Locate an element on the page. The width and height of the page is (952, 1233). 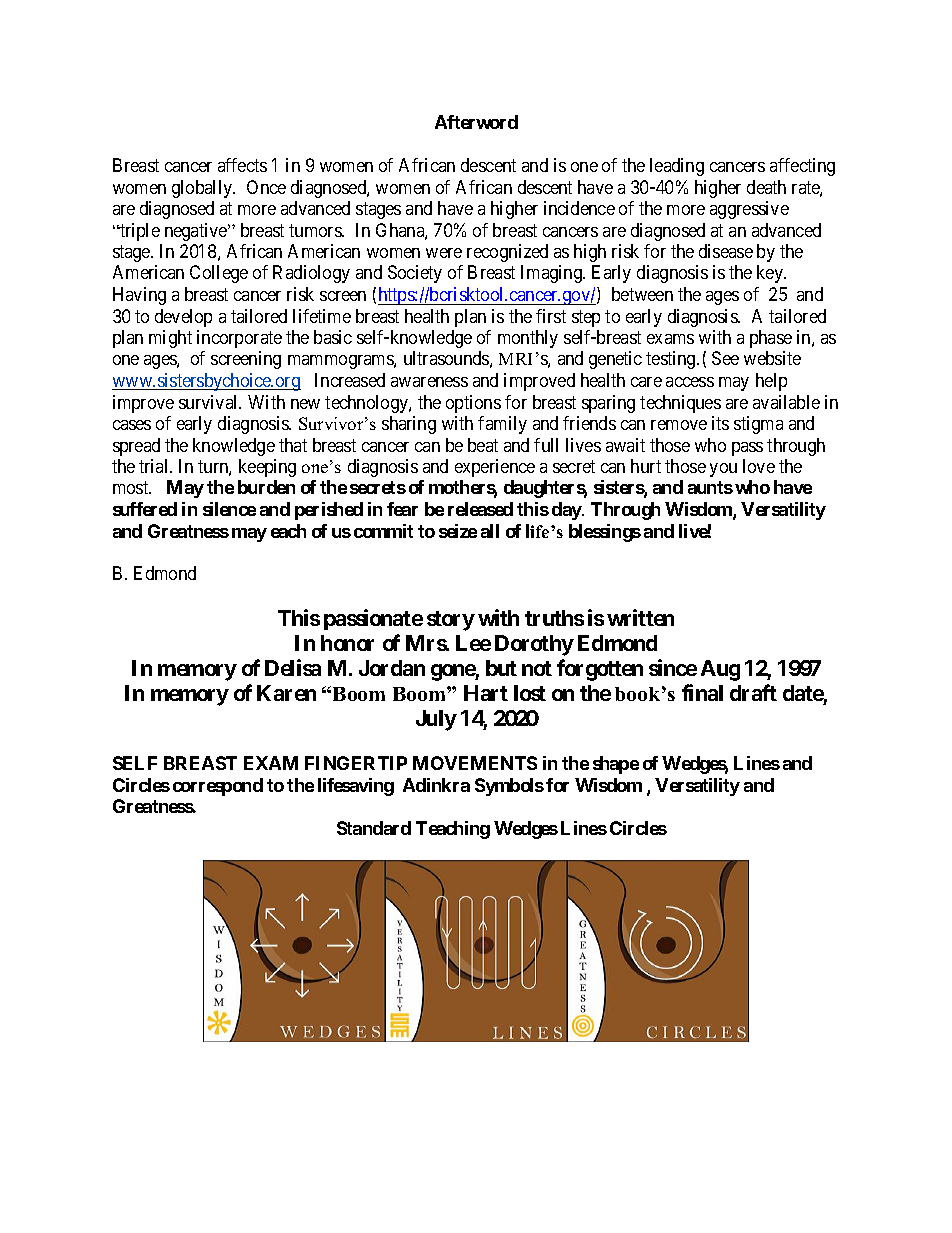
options is located at coordinates (473, 404).
